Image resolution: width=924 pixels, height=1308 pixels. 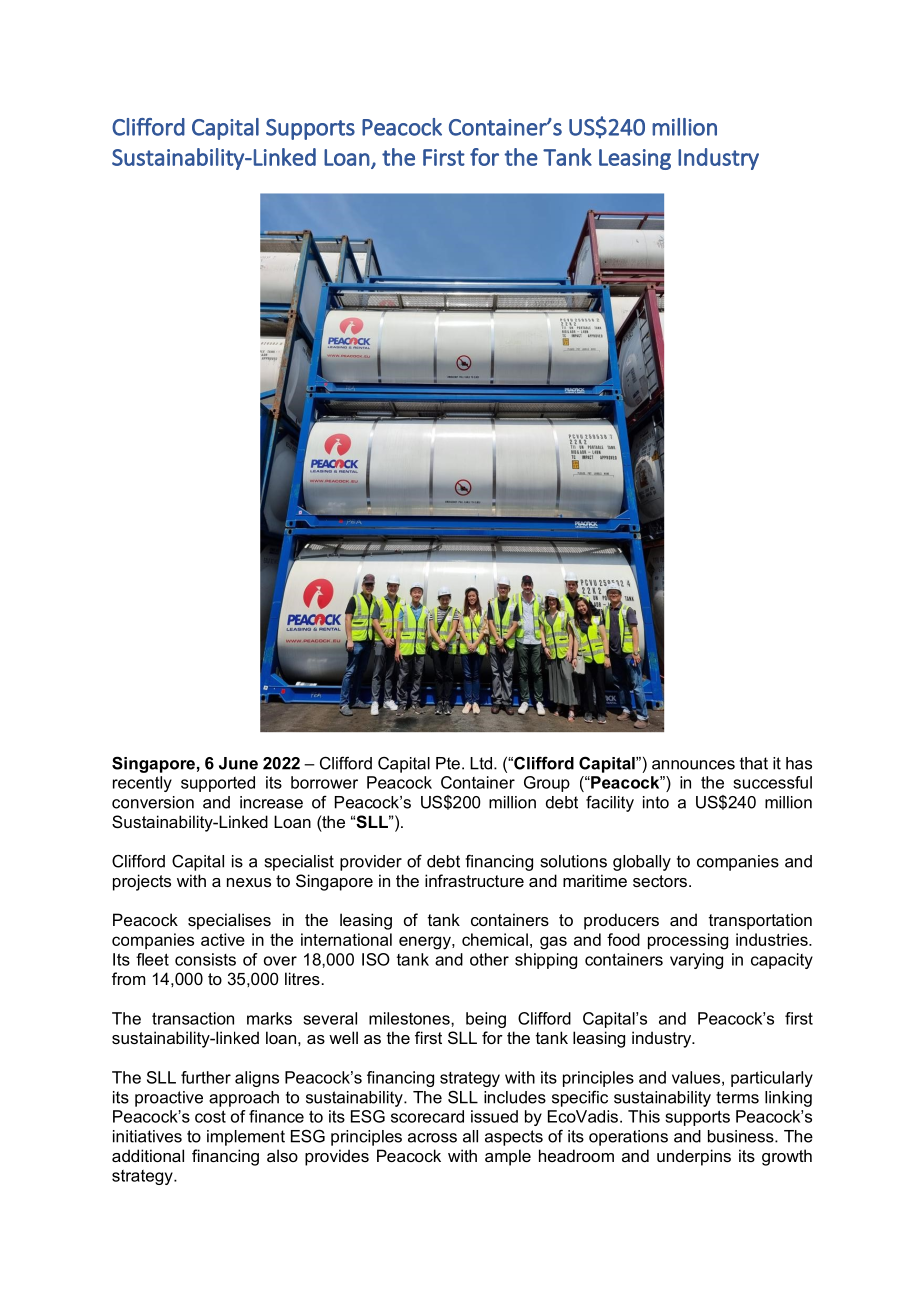 I want to click on supported, so click(x=218, y=784).
